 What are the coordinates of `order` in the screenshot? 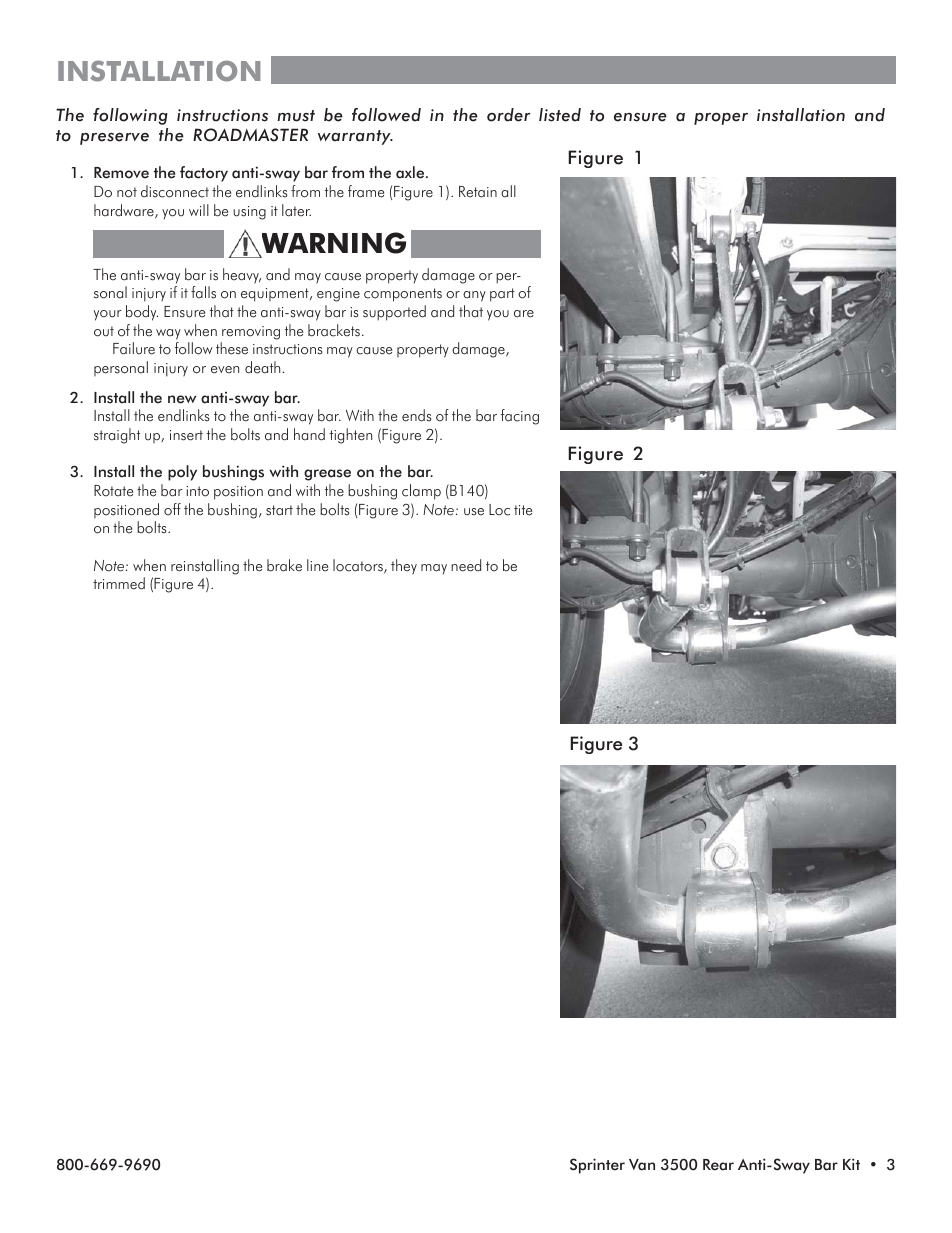 It's located at (509, 115).
